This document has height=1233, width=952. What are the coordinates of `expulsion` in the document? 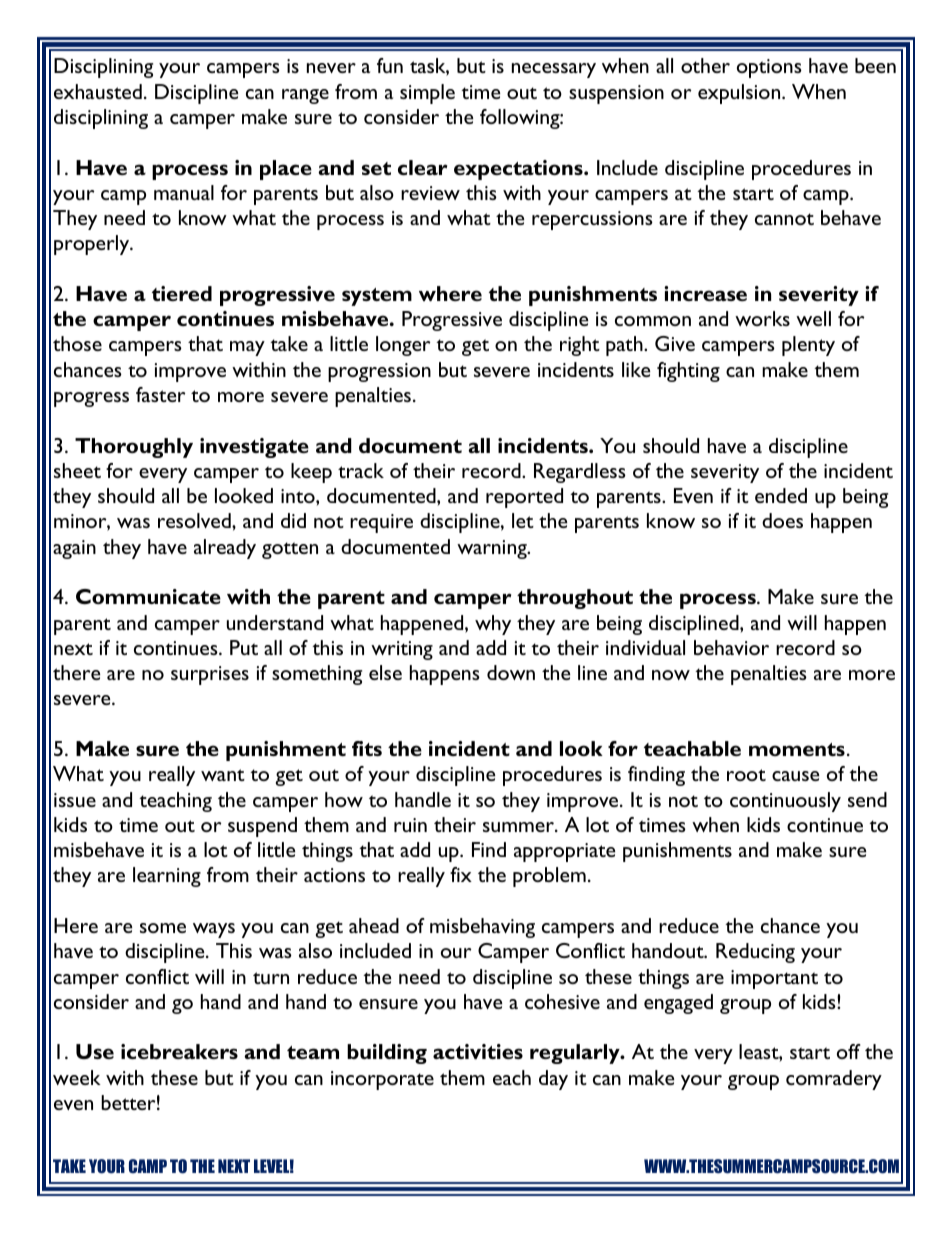 It's located at (740, 94).
